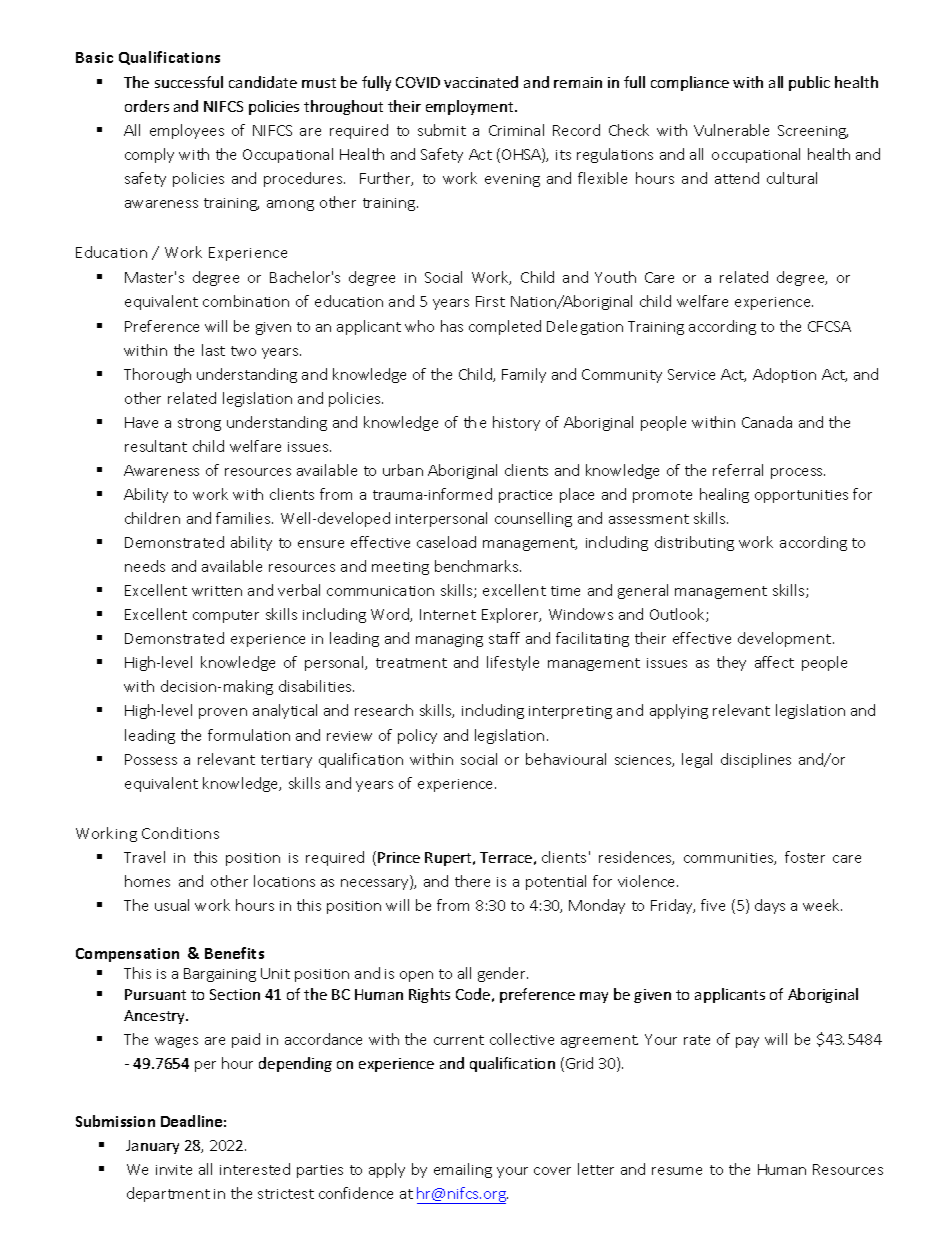 Image resolution: width=952 pixels, height=1233 pixels. Describe the element at coordinates (463, 1170) in the page. I see `emailing` at that location.
